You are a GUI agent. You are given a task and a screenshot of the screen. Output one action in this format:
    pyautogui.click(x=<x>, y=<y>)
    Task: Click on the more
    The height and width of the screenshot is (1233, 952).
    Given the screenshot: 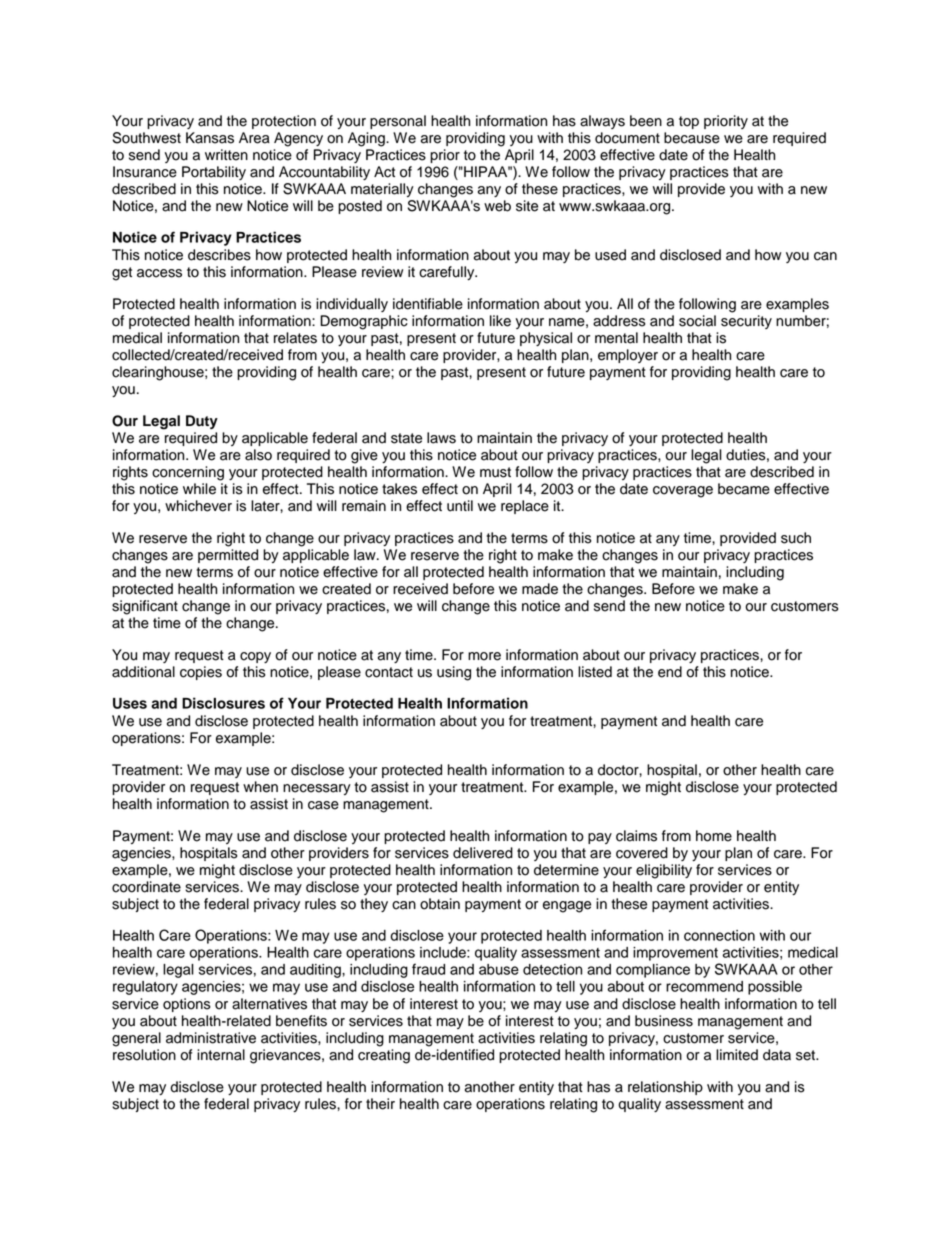 What is the action you would take?
    pyautogui.click(x=484, y=656)
